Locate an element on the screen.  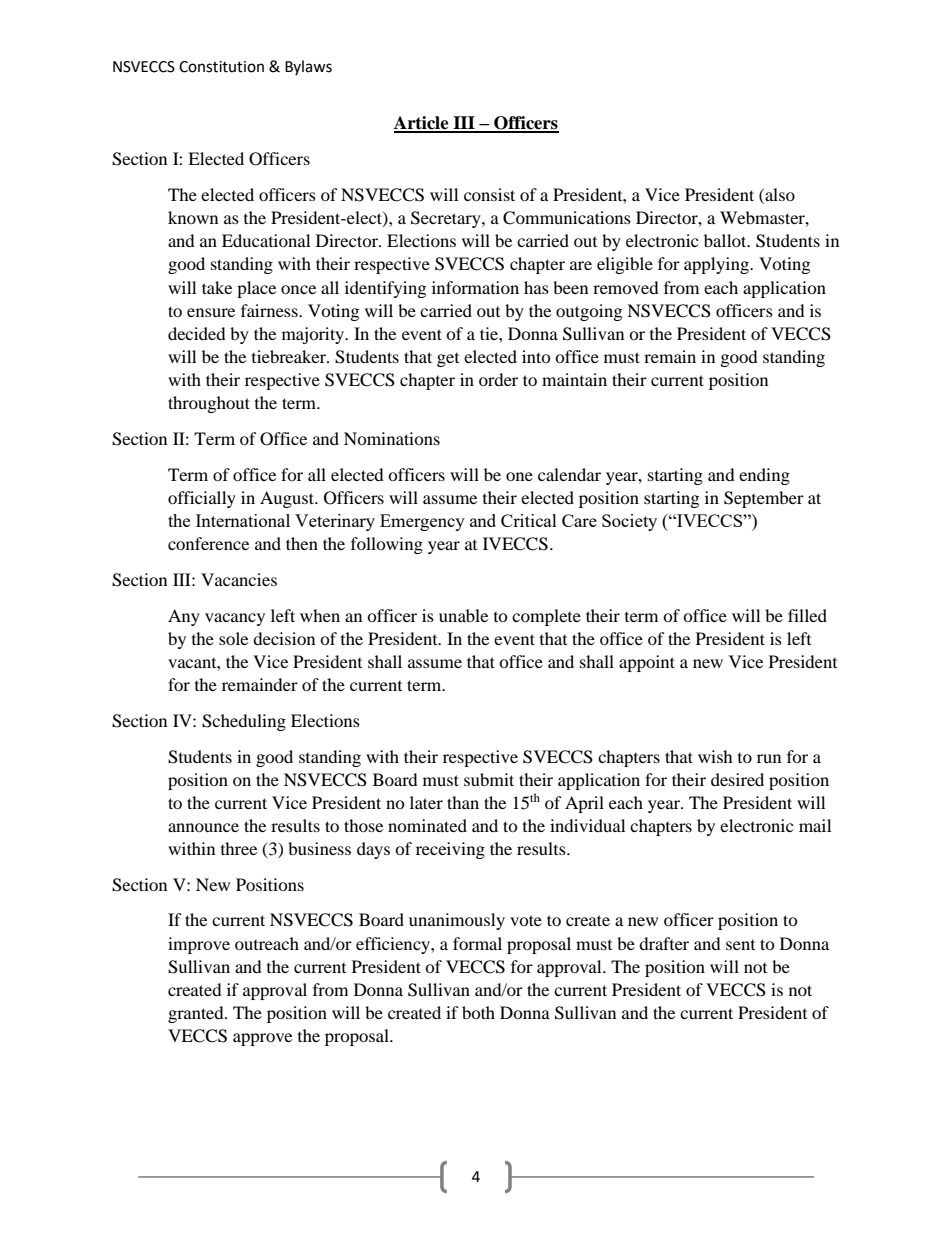
September is located at coordinates (764, 499).
